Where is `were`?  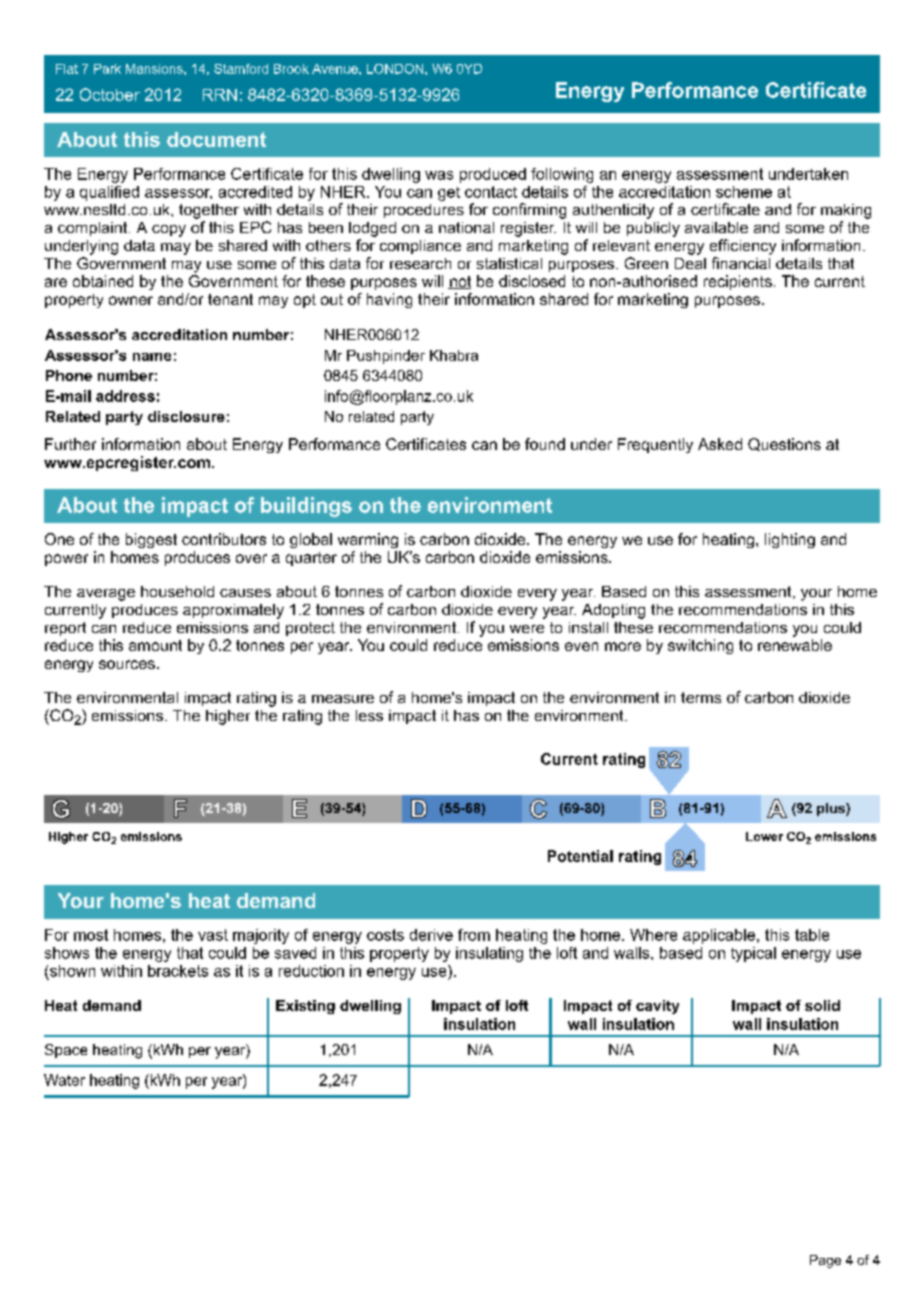
were is located at coordinates (527, 629).
